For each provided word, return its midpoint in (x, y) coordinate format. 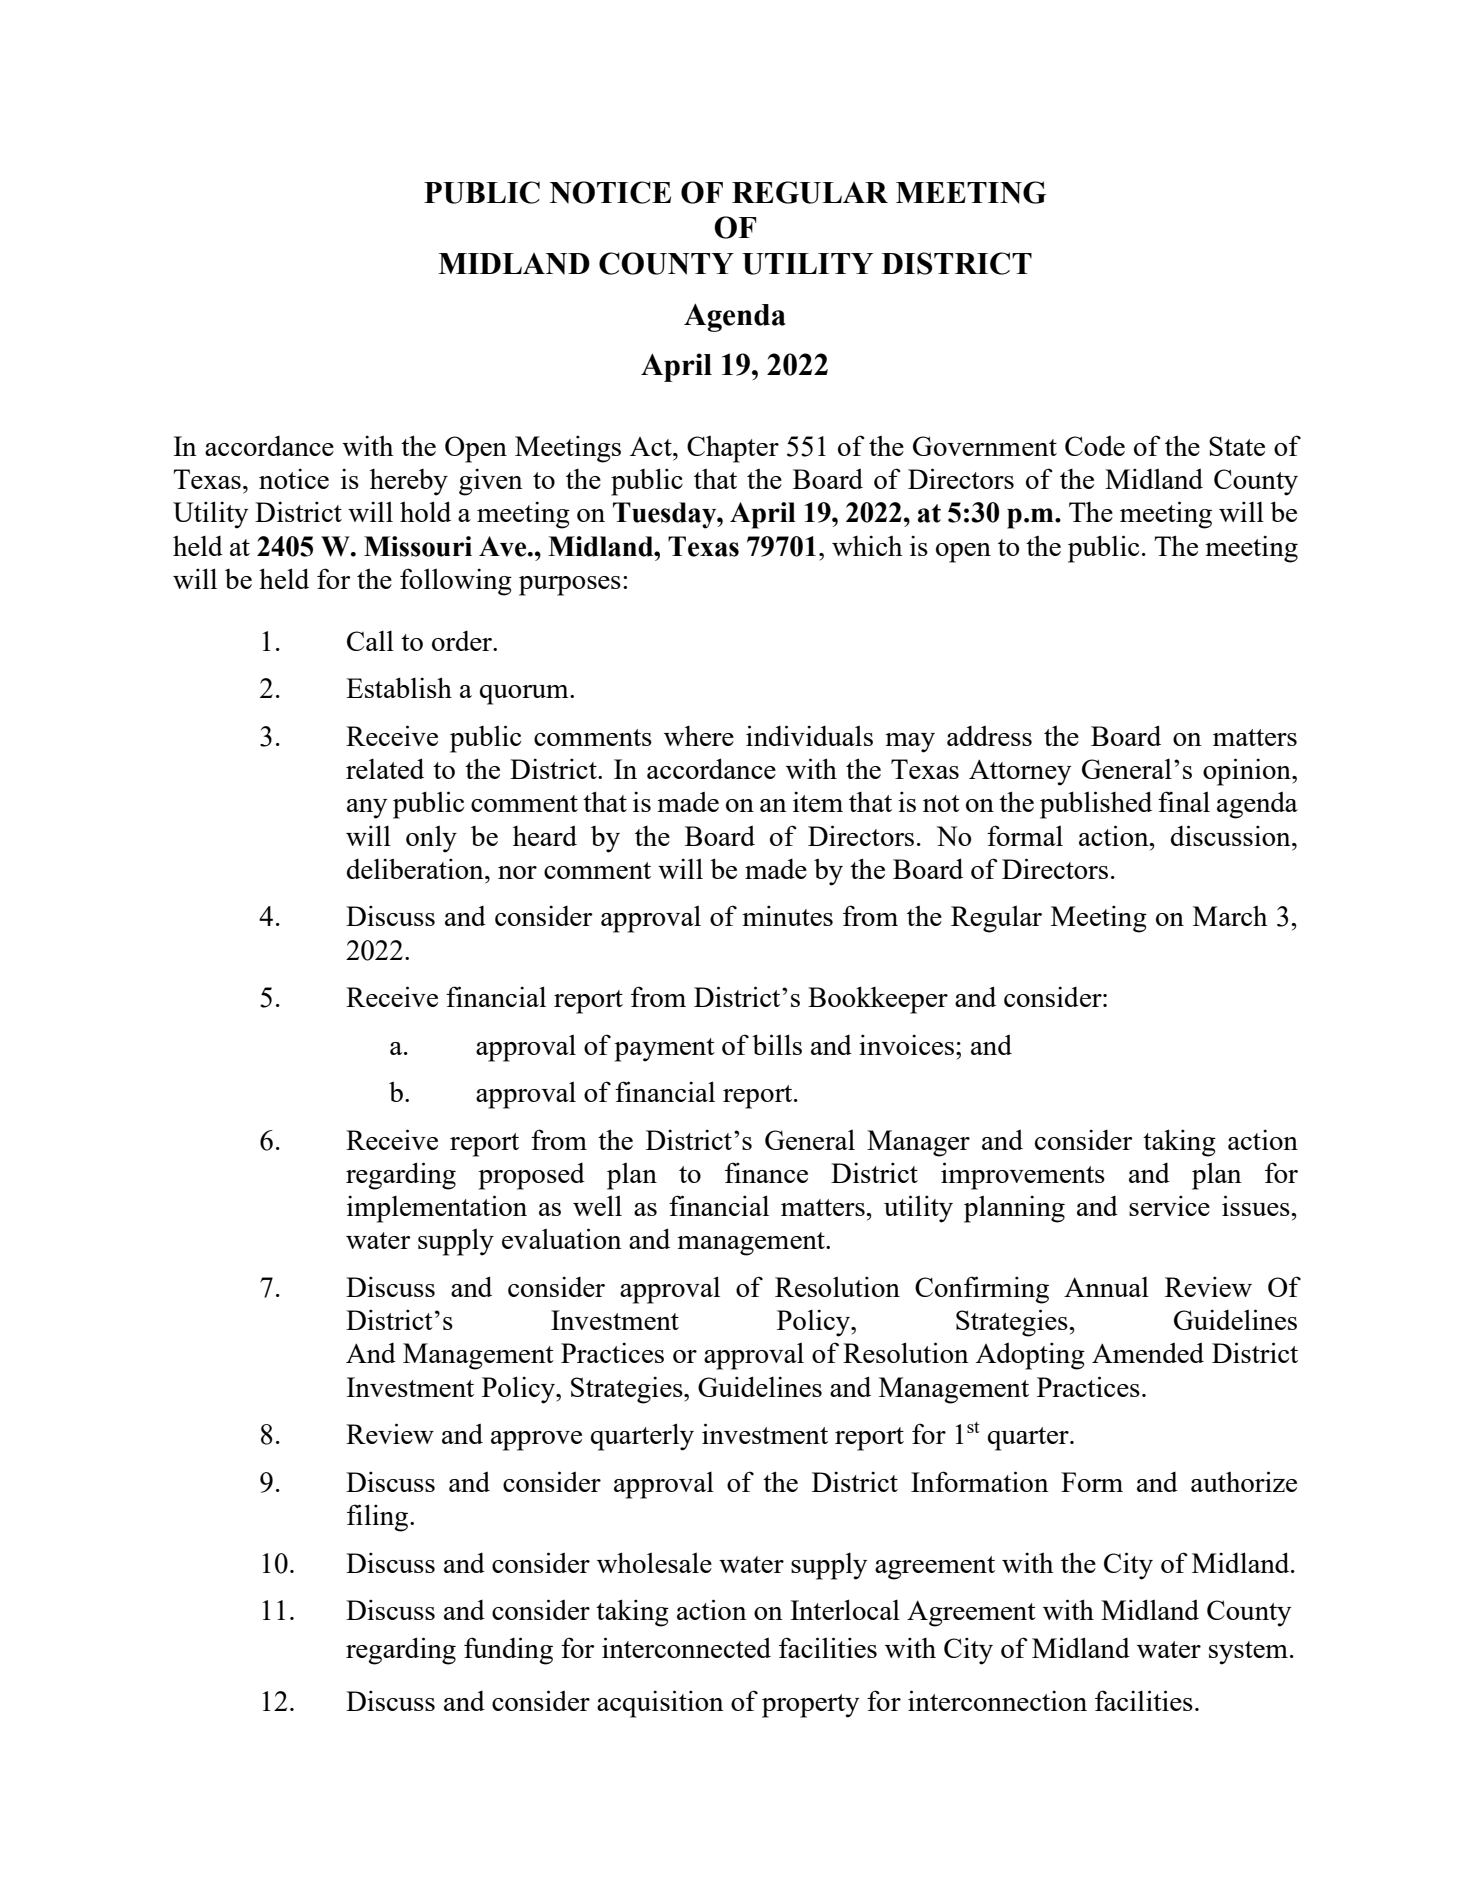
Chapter (733, 449)
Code (1095, 445)
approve (536, 1441)
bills (777, 1044)
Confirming (982, 1290)
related (385, 768)
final (1184, 801)
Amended (1148, 1352)
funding (508, 1651)
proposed (531, 1176)
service (1169, 1205)
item (818, 801)
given (491, 482)
